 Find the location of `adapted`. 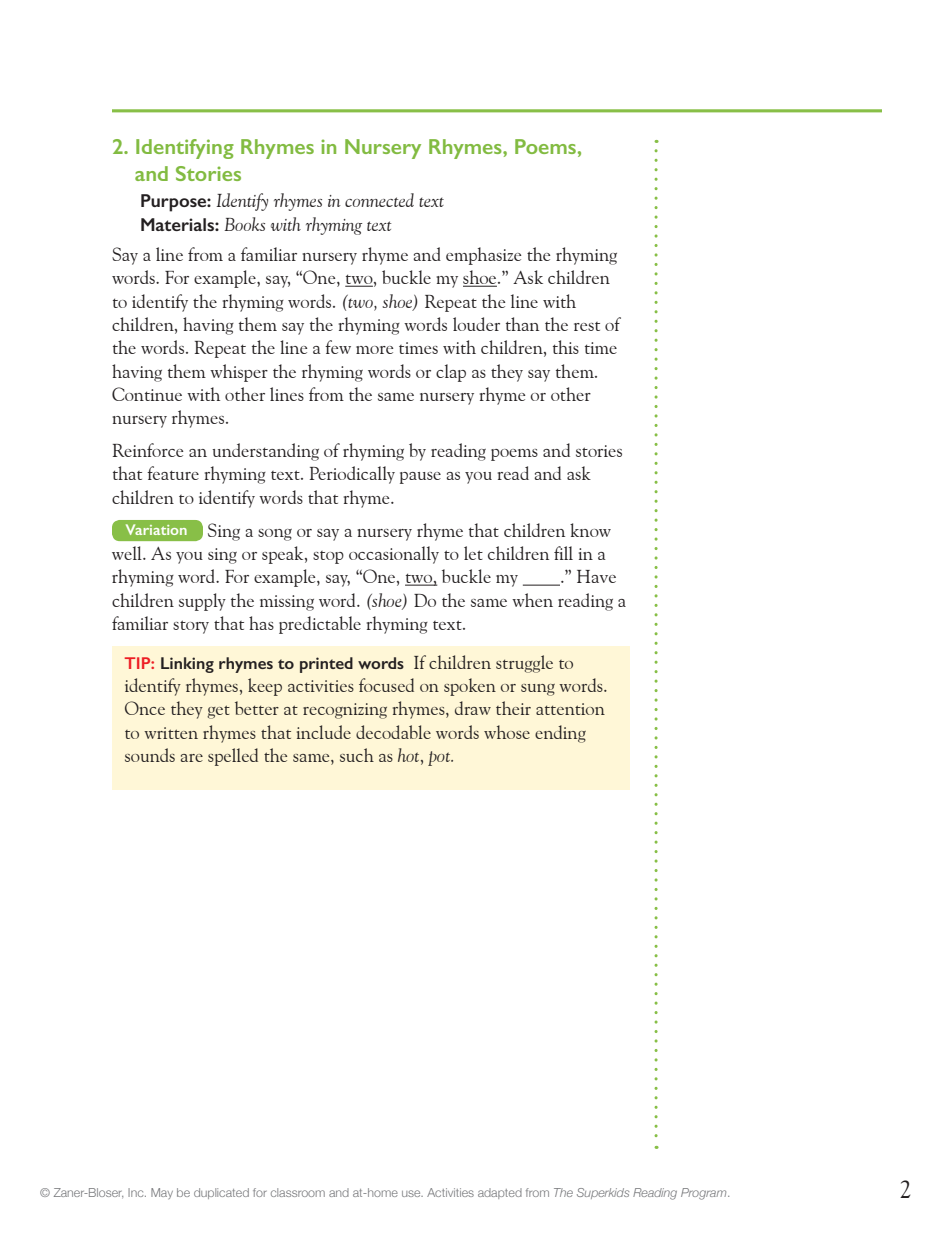

adapted is located at coordinates (500, 1193).
